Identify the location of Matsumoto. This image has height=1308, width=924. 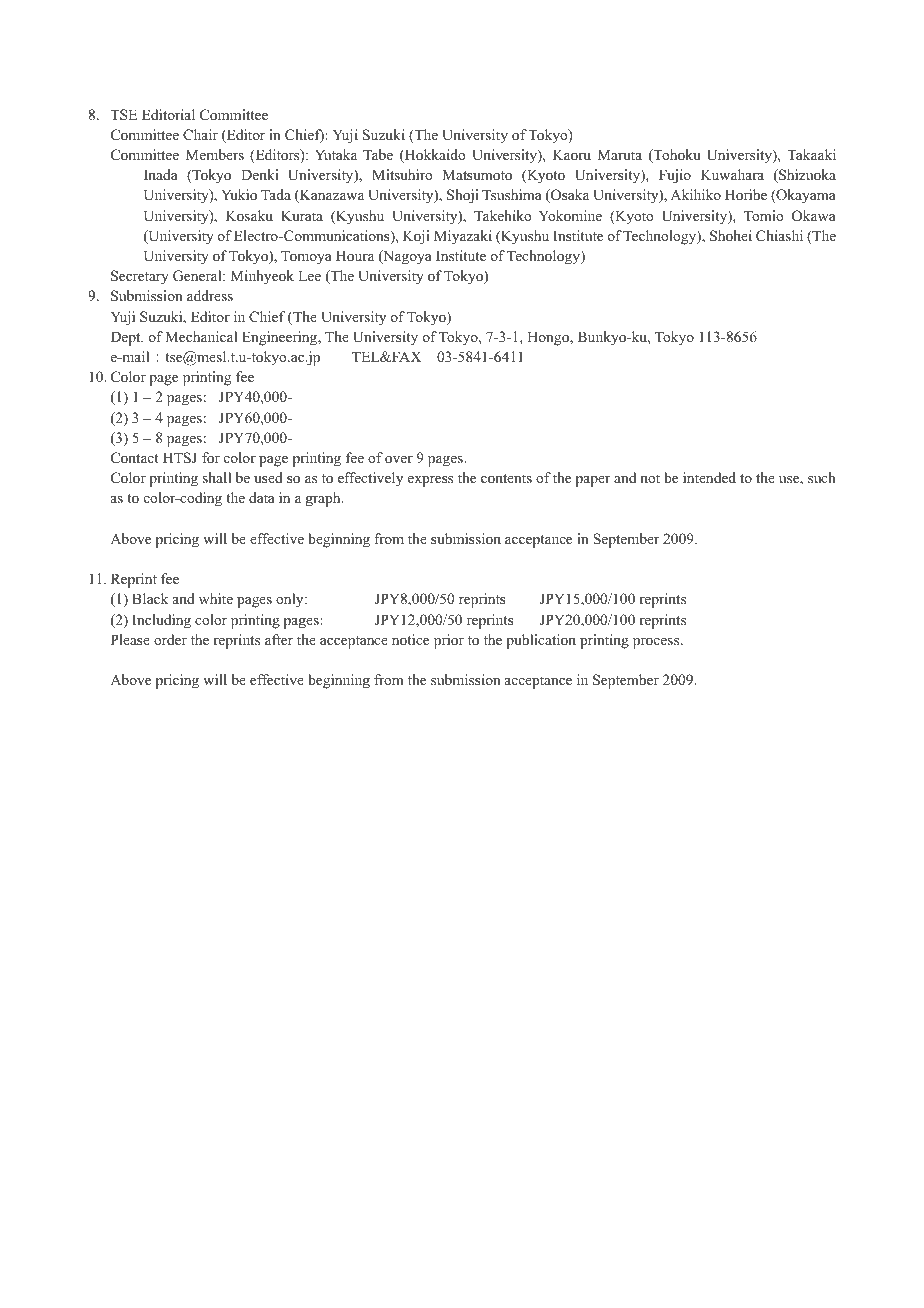
(477, 175).
